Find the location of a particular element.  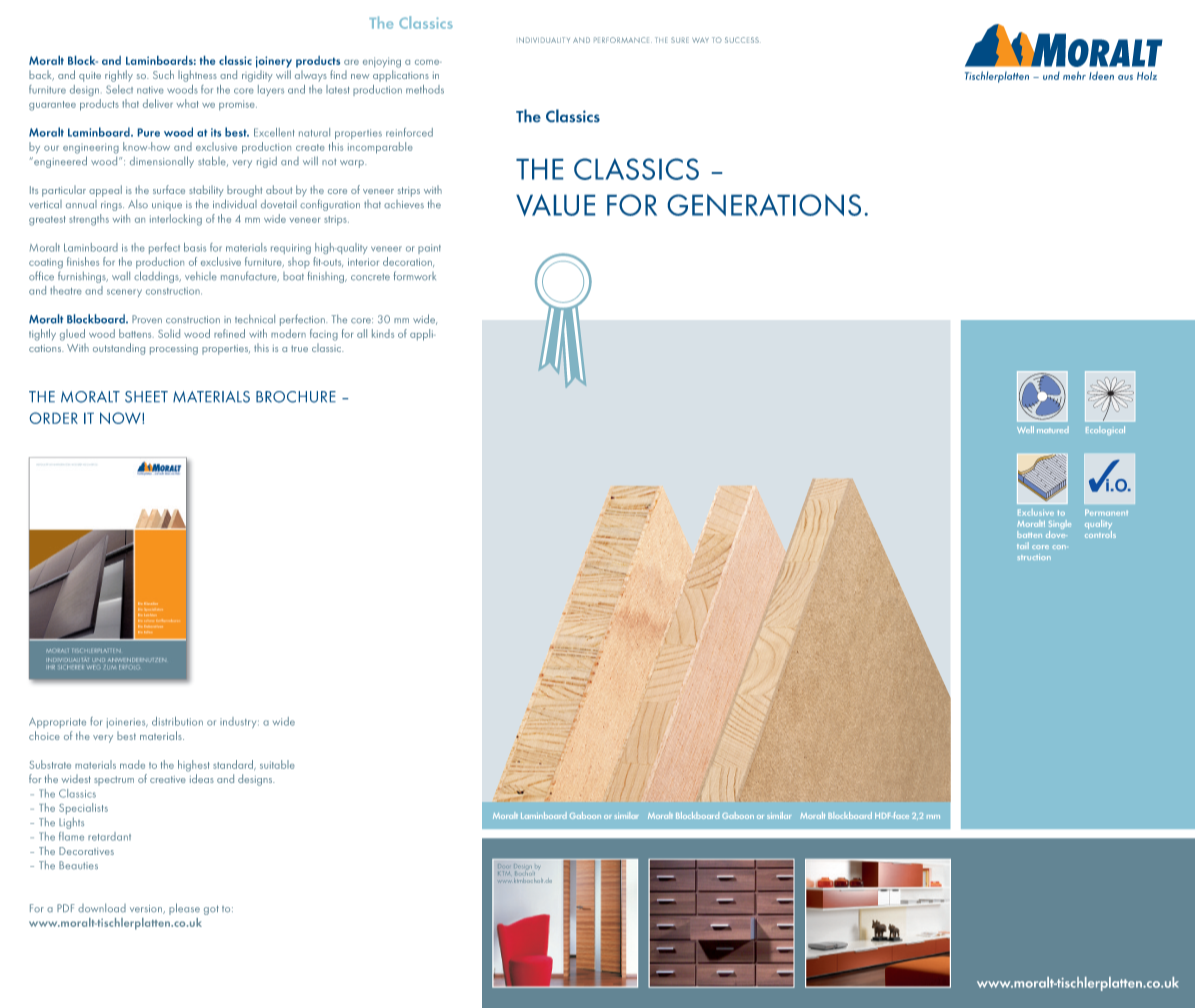

Well is located at coordinates (1025, 429).
